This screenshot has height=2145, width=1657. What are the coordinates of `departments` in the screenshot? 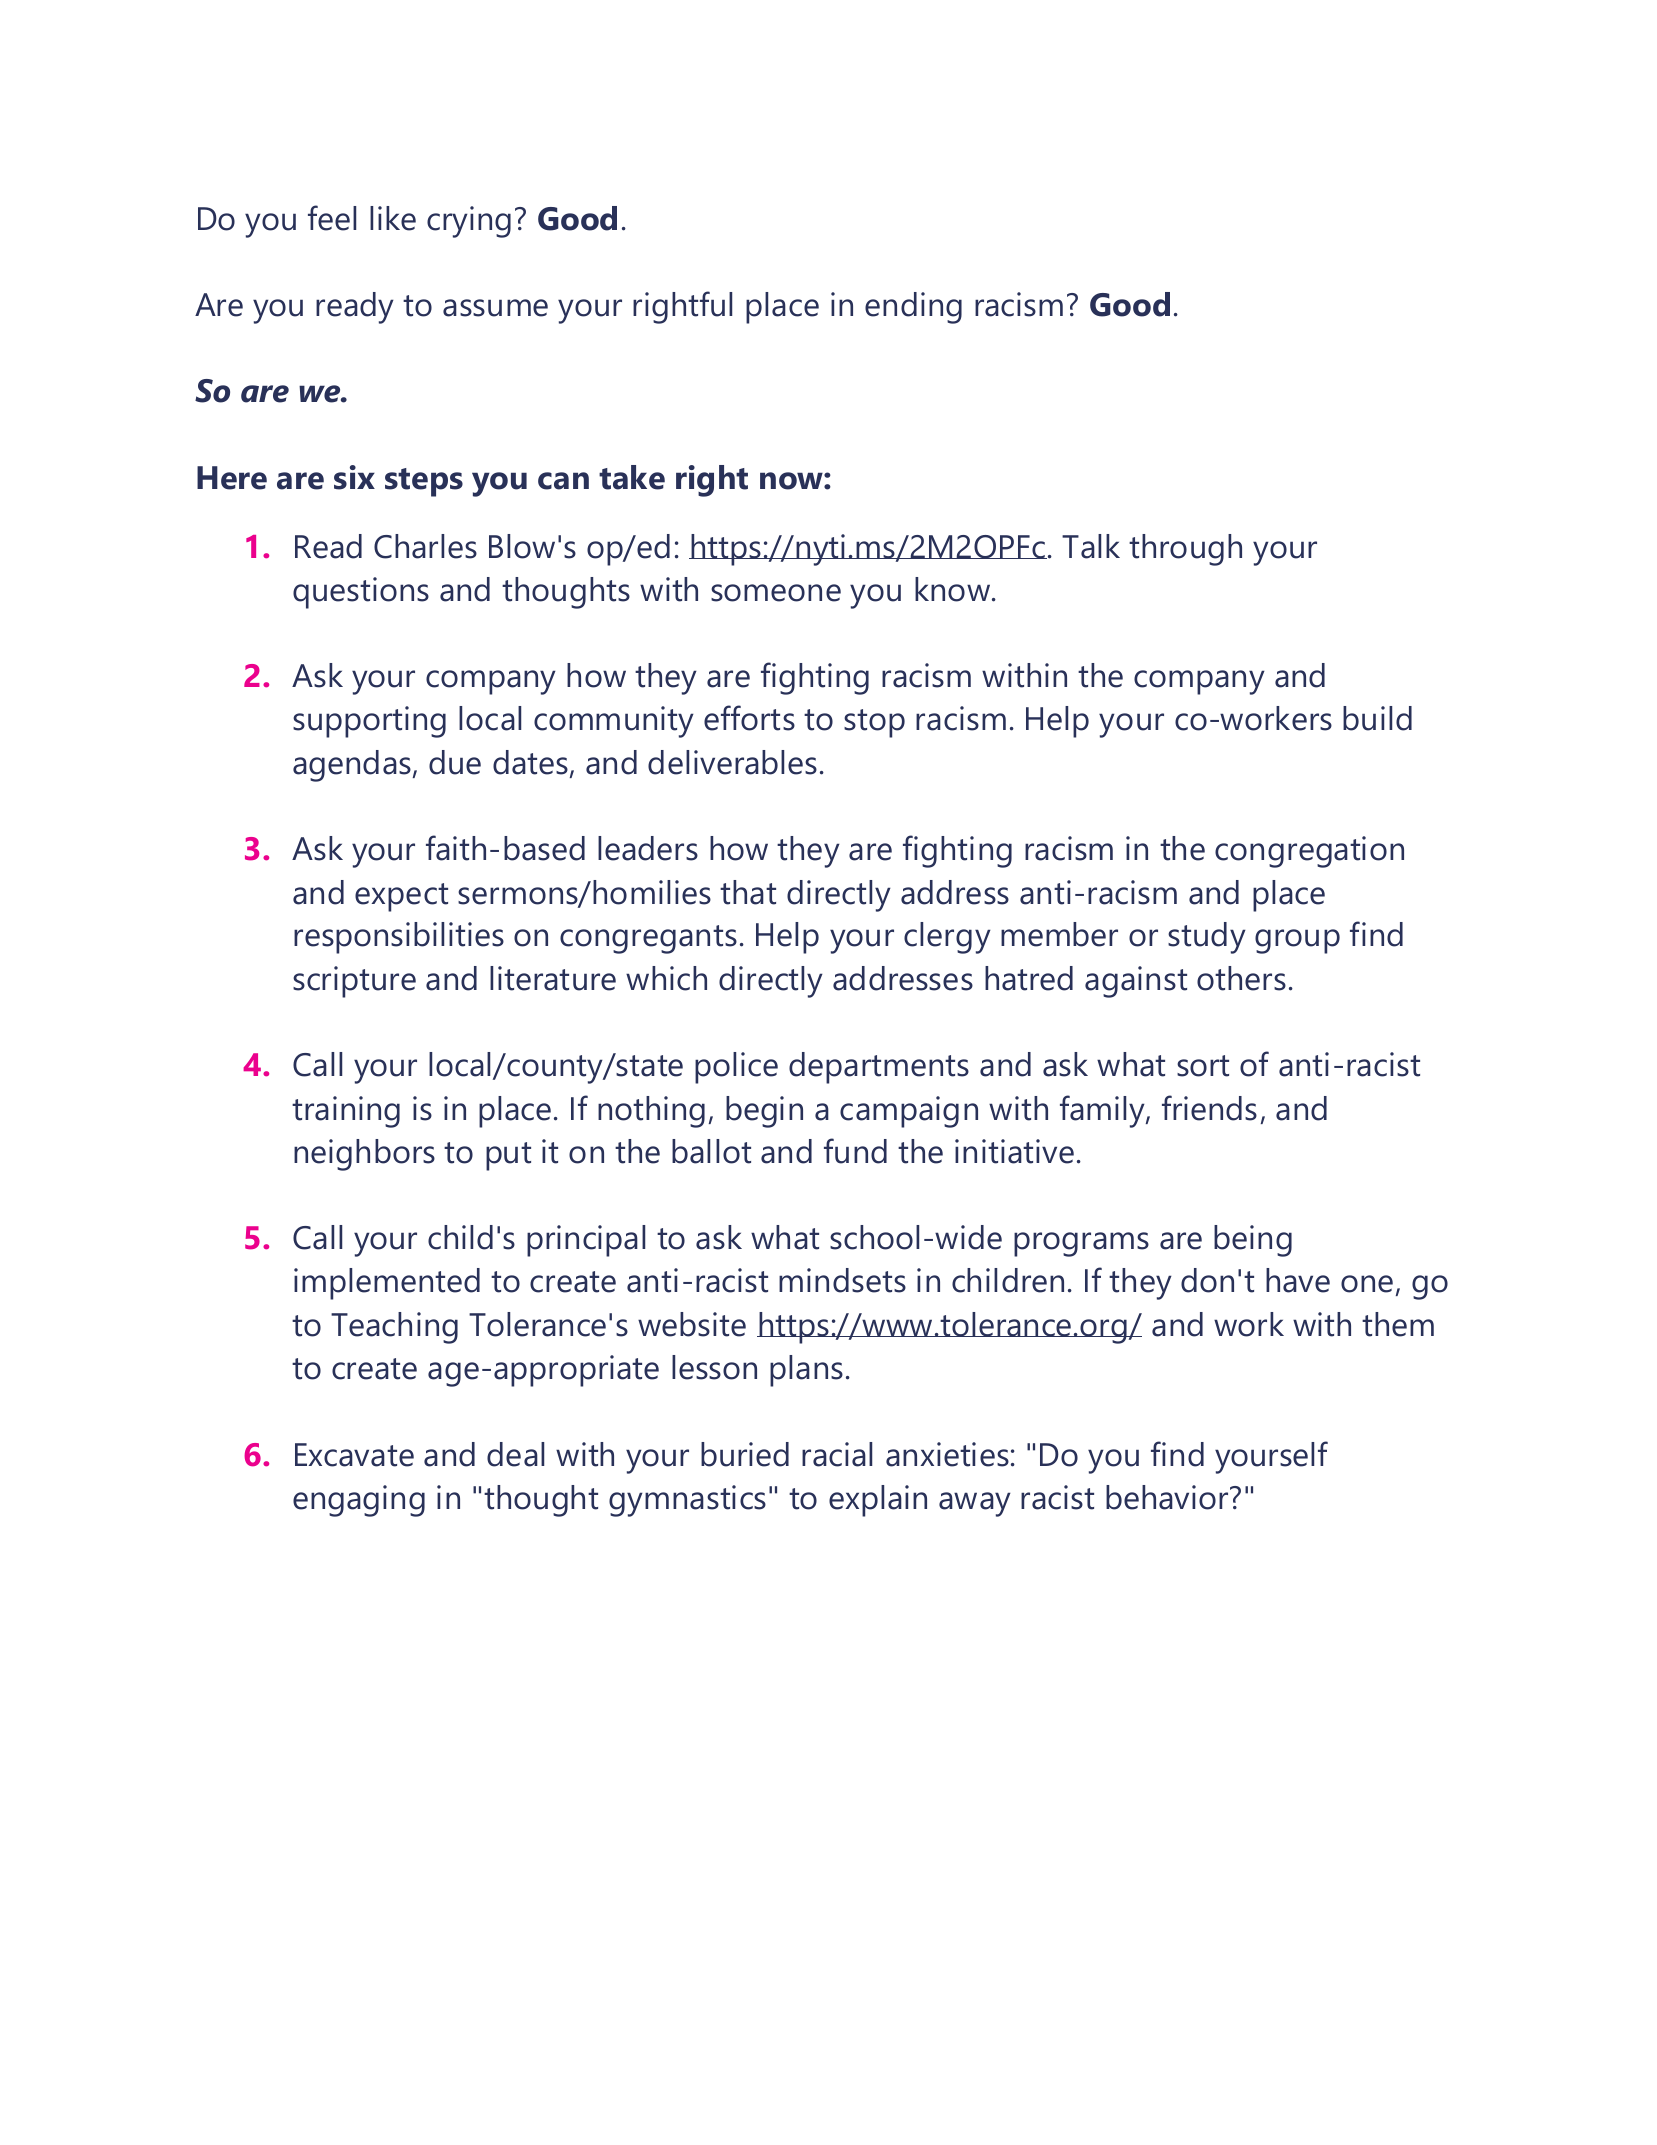 It's located at (879, 1068).
